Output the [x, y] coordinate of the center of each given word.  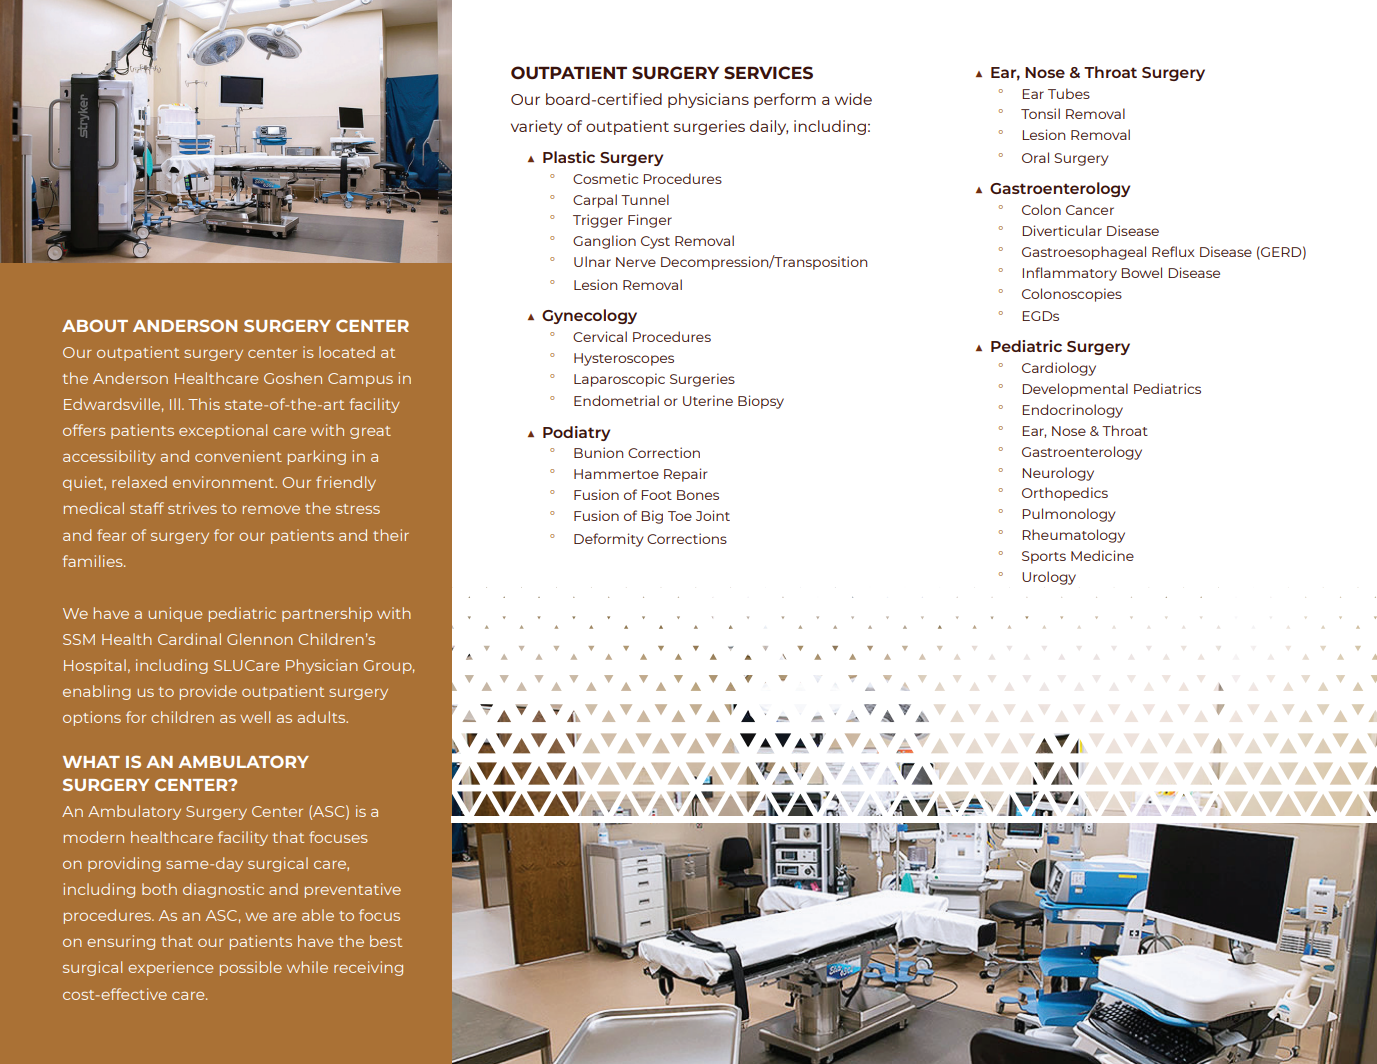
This [204, 404]
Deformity [609, 540]
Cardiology [1059, 369]
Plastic [569, 157]
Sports [1044, 557]
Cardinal [189, 639]
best [386, 941]
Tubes [1069, 93]
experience [170, 968]
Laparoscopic [619, 380]
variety [536, 127]
